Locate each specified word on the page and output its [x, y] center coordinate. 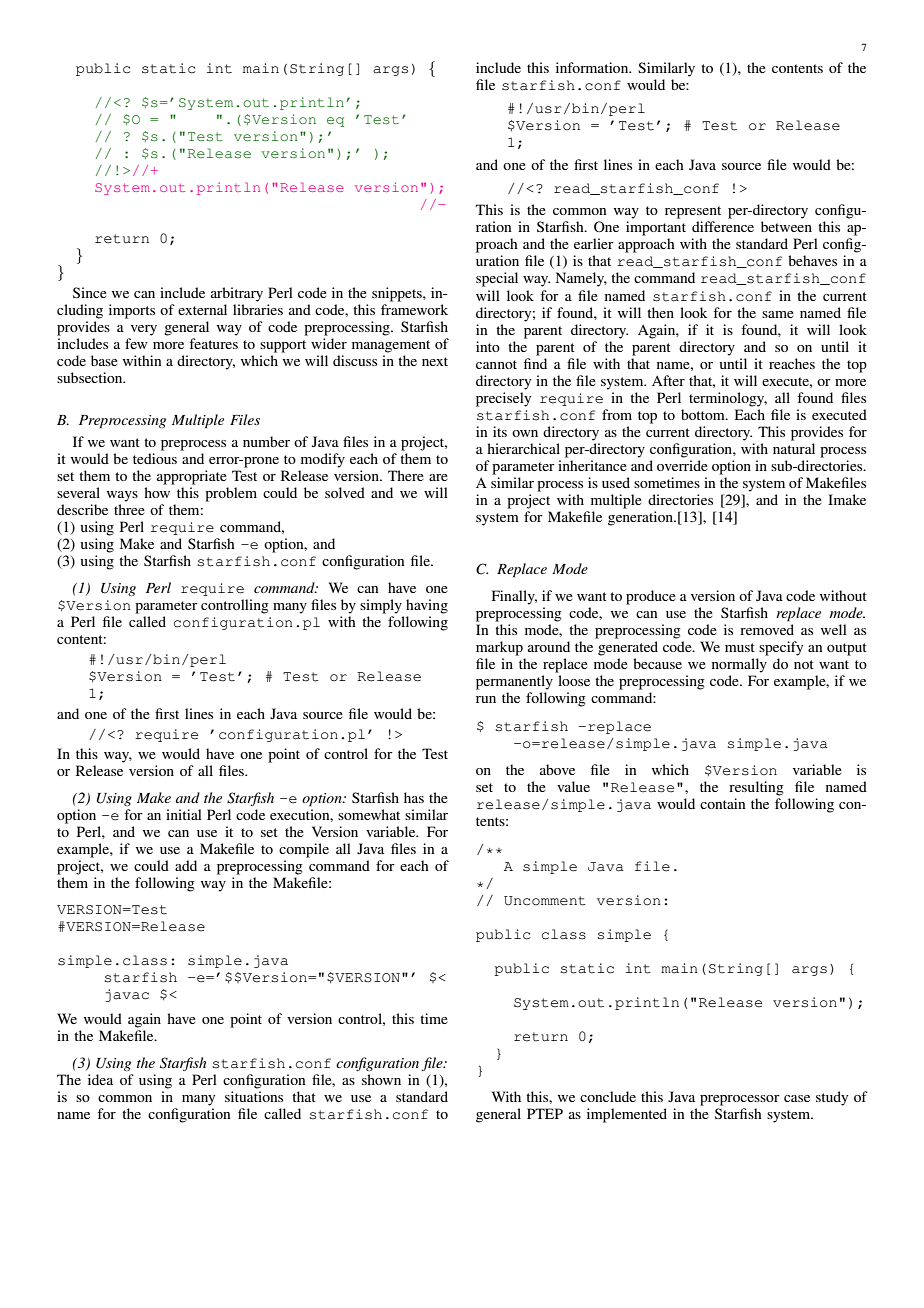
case [797, 1098]
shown [381, 1079]
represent [693, 212]
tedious [155, 458]
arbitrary [237, 294]
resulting [756, 788]
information [593, 67]
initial [184, 814]
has [414, 797]
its [500, 431]
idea [100, 1079]
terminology [728, 399]
